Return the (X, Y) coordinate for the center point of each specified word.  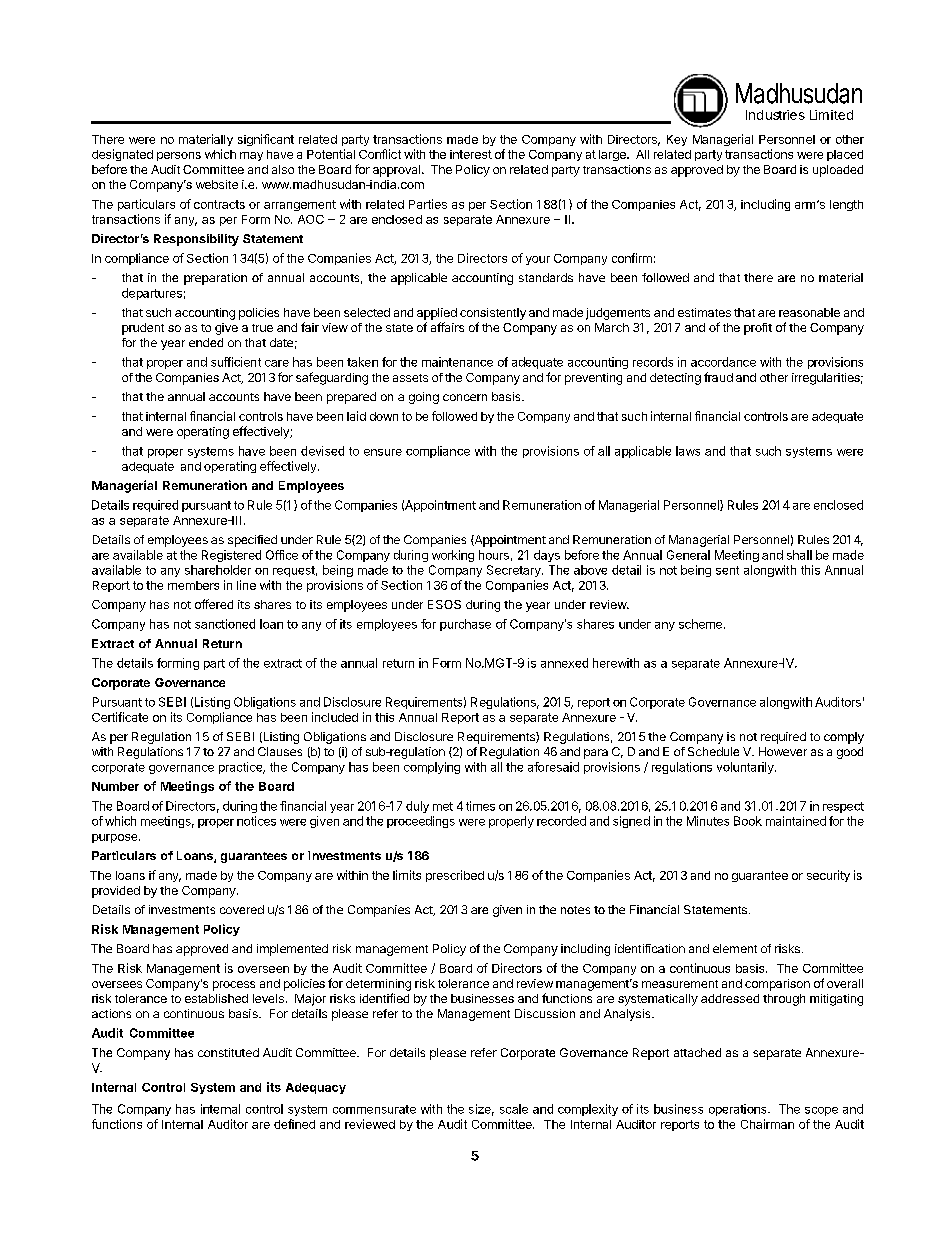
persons (179, 156)
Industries (775, 115)
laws (688, 451)
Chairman (767, 1124)
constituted (228, 1052)
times (480, 806)
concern (465, 397)
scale (514, 1109)
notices (256, 821)
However (783, 751)
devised (322, 451)
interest (471, 154)
